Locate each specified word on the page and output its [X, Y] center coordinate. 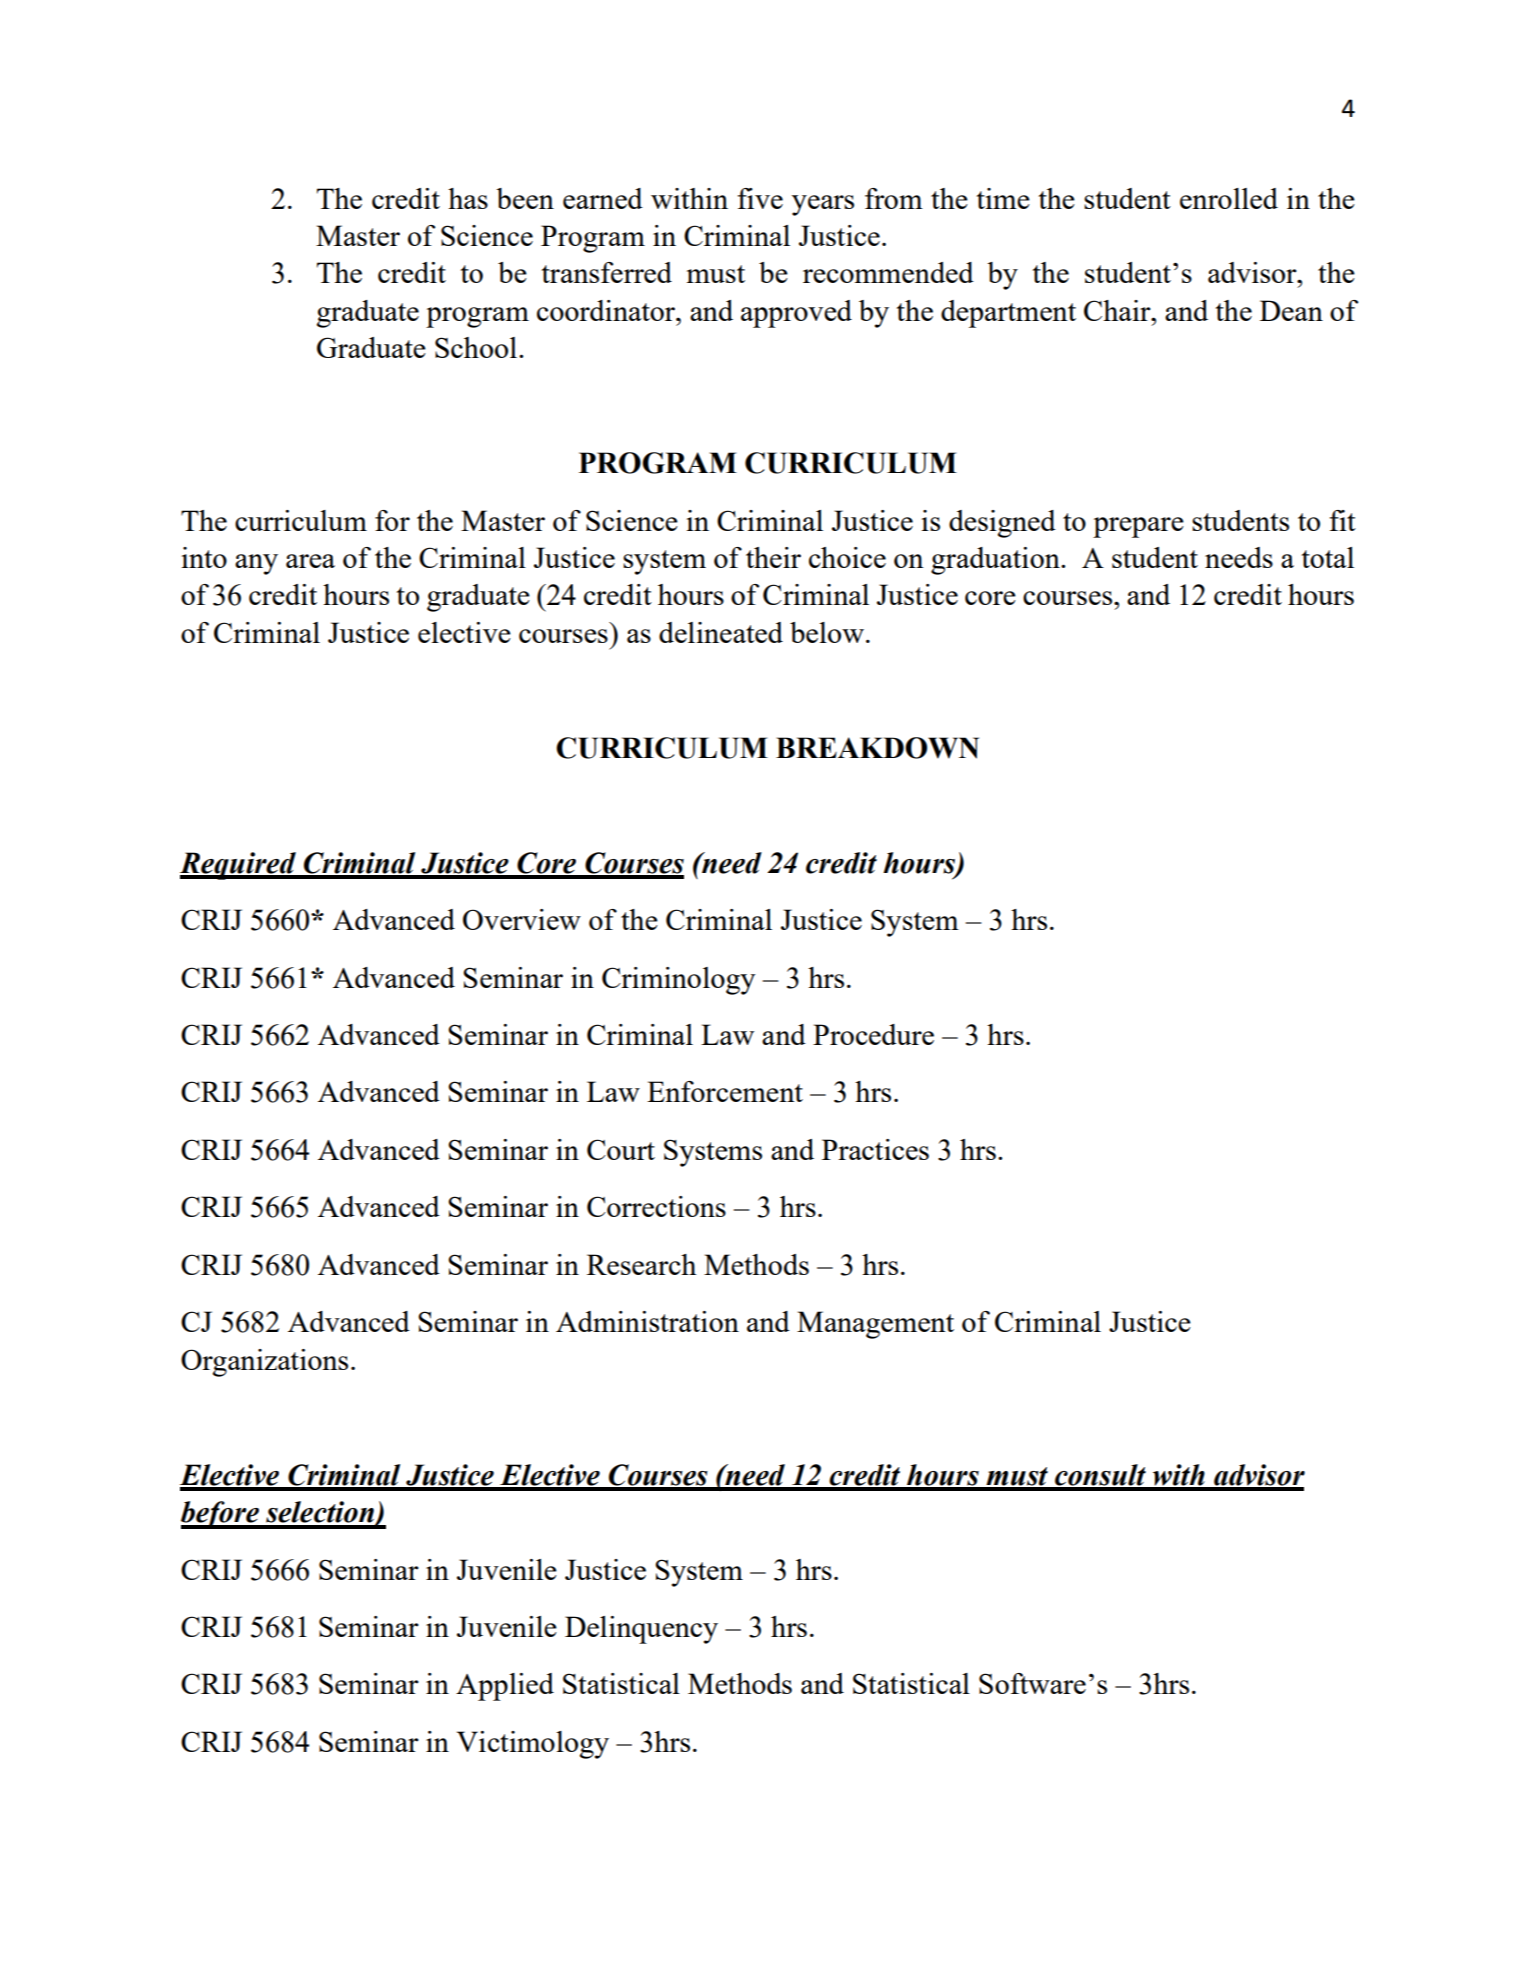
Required [239, 866]
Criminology [678, 981]
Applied [505, 1687]
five [760, 198]
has [468, 198]
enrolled [1229, 198]
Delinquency [641, 1630]
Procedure [873, 1034]
